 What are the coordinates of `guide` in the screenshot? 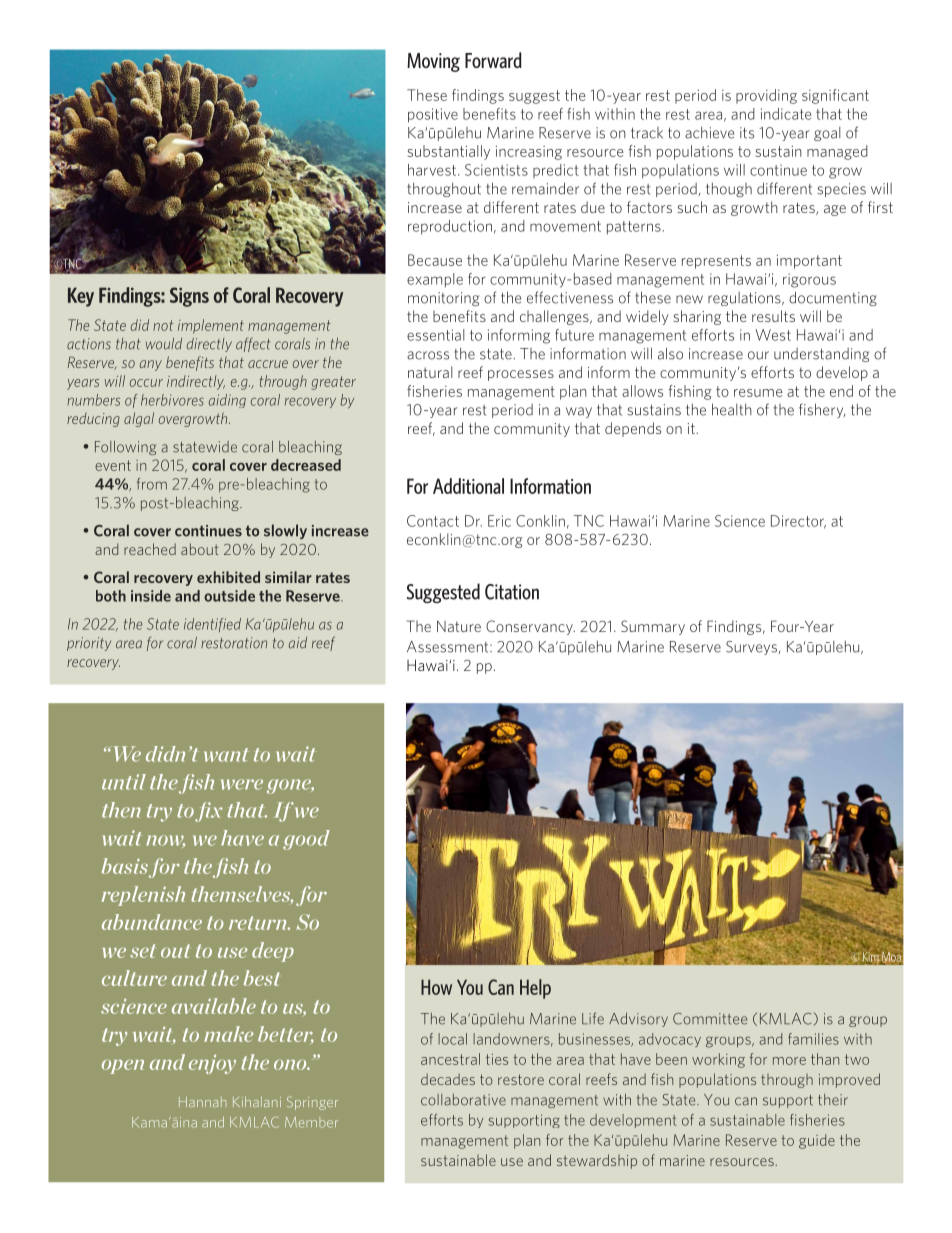 It's located at (817, 1141).
